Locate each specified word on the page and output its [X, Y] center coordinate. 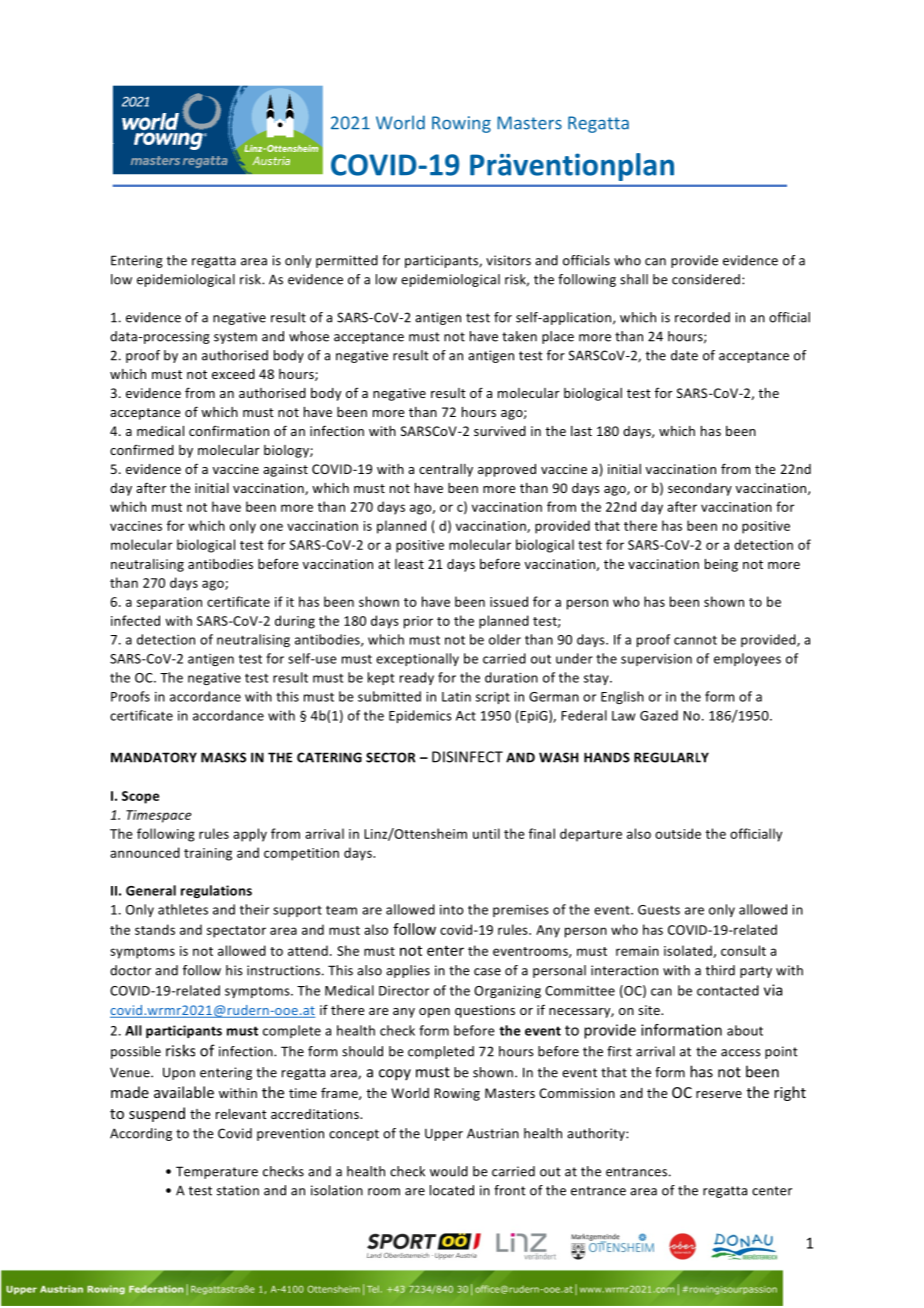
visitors [508, 260]
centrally [446, 470]
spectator [236, 932]
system [235, 338]
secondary [700, 489]
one [271, 527]
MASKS [223, 757]
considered [707, 279]
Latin [456, 697]
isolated [689, 951]
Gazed [659, 715]
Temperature [217, 1172]
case [487, 972]
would [449, 1171]
